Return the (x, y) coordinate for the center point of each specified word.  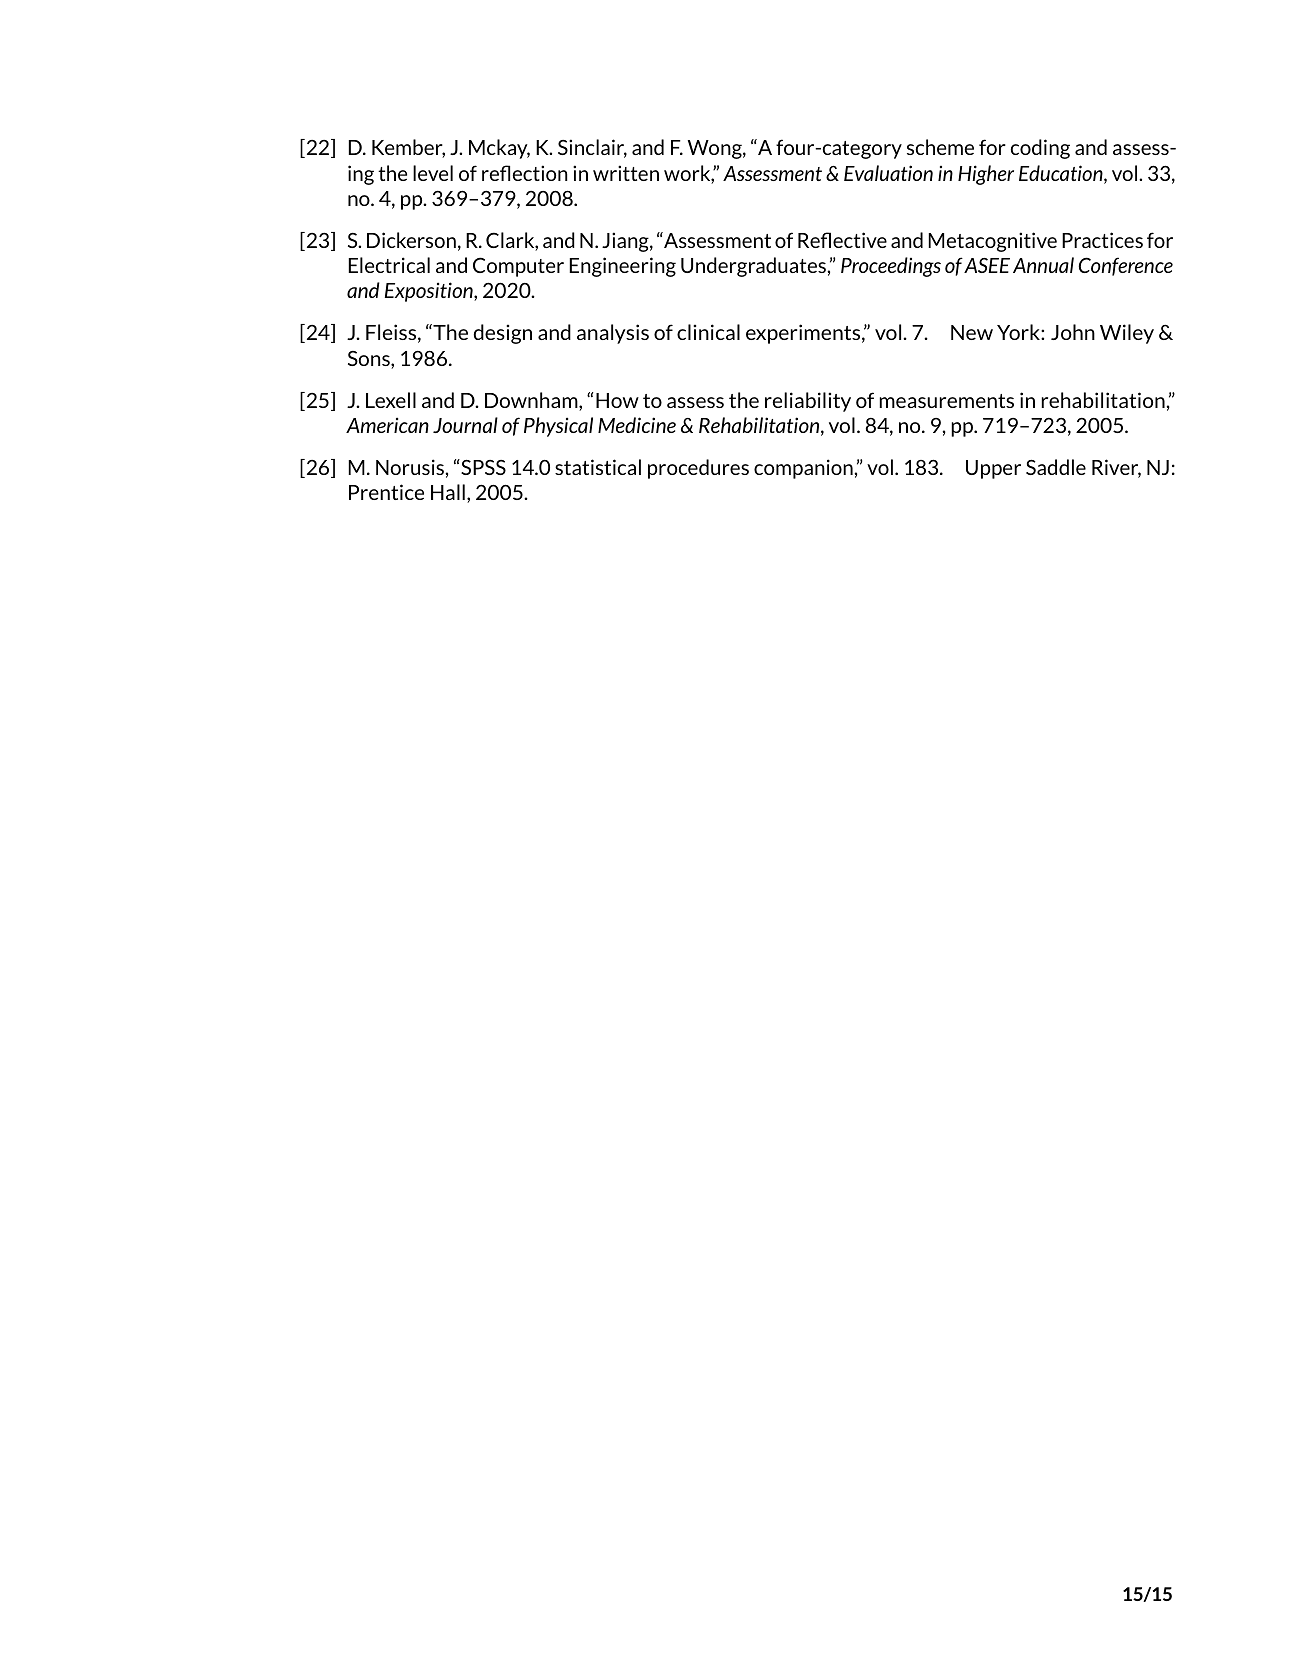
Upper (993, 469)
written (626, 173)
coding (1040, 149)
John (1073, 332)
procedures (698, 469)
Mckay (499, 149)
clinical (708, 332)
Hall (448, 492)
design (502, 334)
